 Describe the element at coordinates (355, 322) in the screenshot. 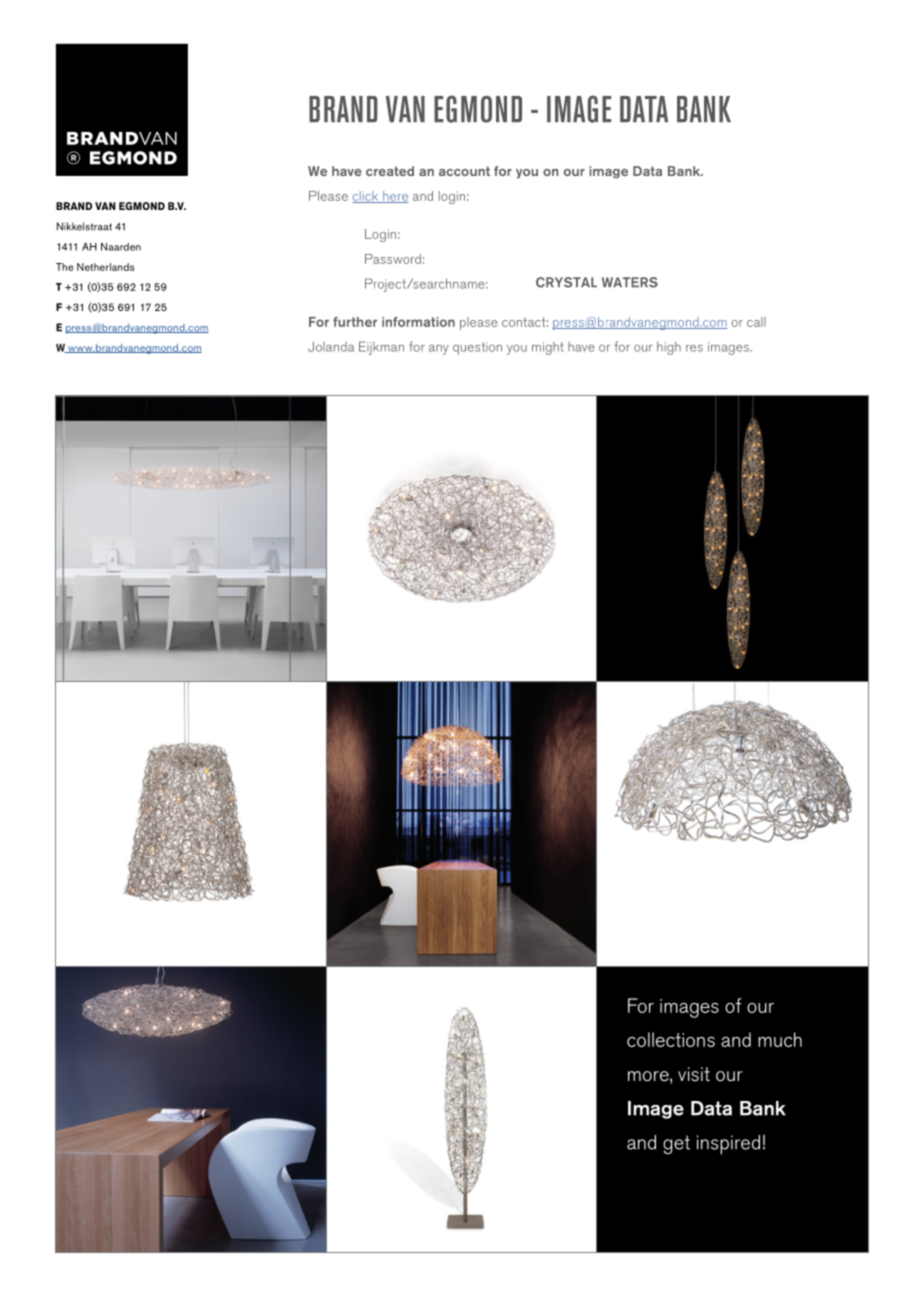

I see `further` at that location.
